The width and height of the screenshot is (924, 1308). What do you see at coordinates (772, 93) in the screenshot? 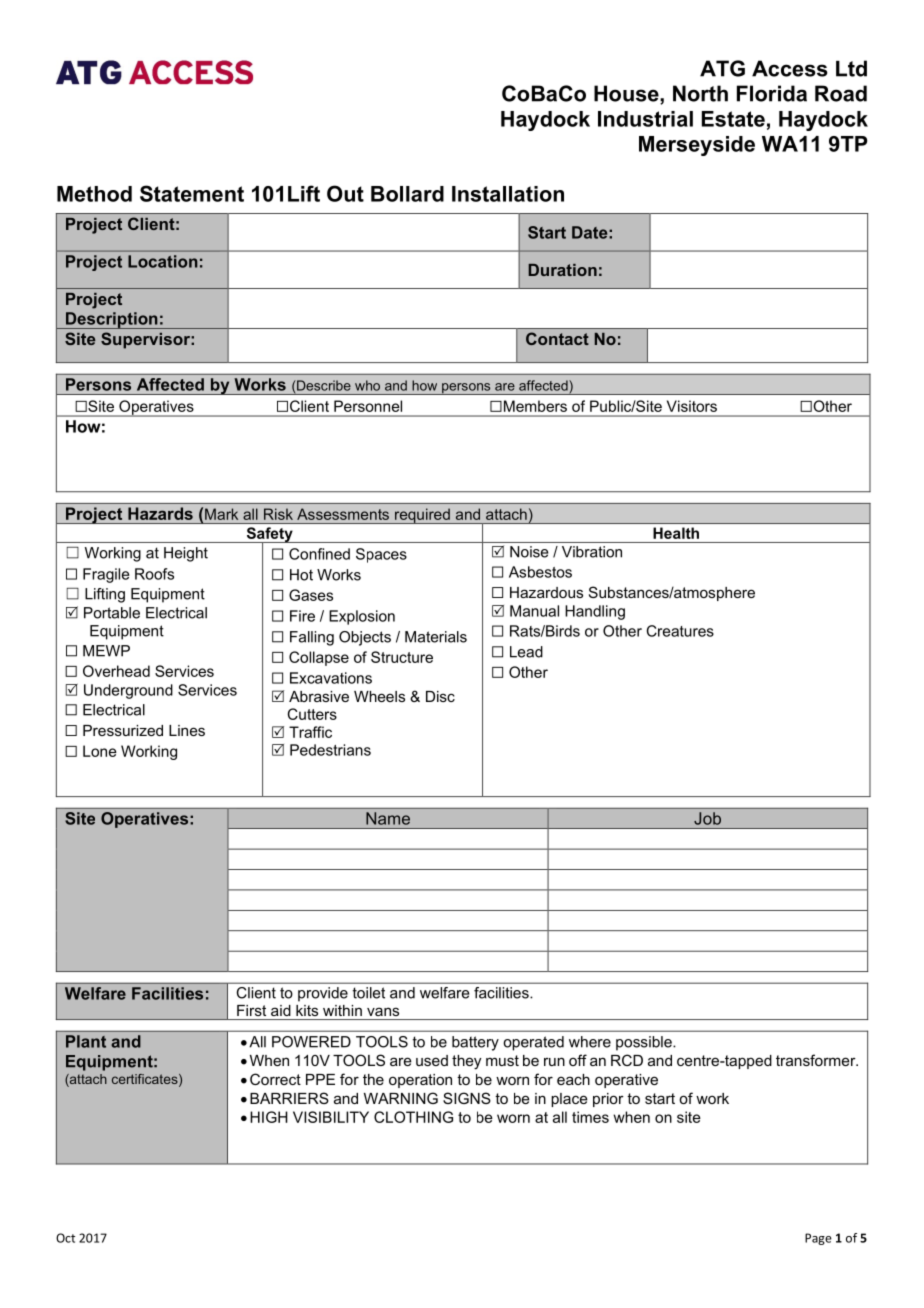
I see `Florida` at bounding box center [772, 93].
